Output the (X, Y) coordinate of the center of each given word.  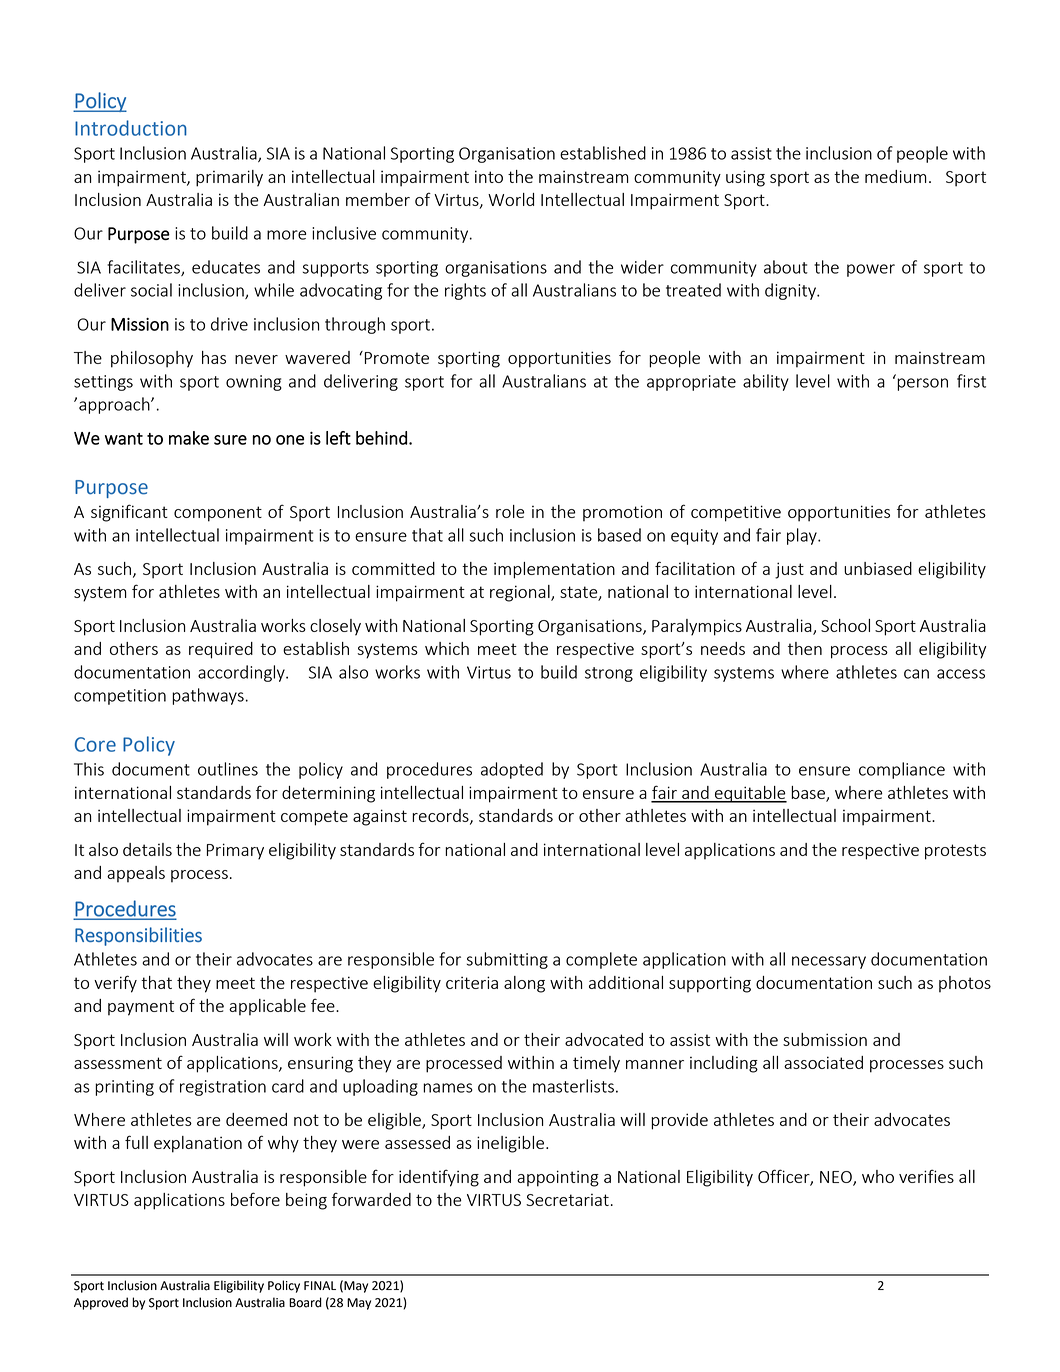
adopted (512, 770)
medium (896, 176)
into (489, 176)
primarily (229, 178)
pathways (208, 696)
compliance (902, 770)
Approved (101, 1303)
